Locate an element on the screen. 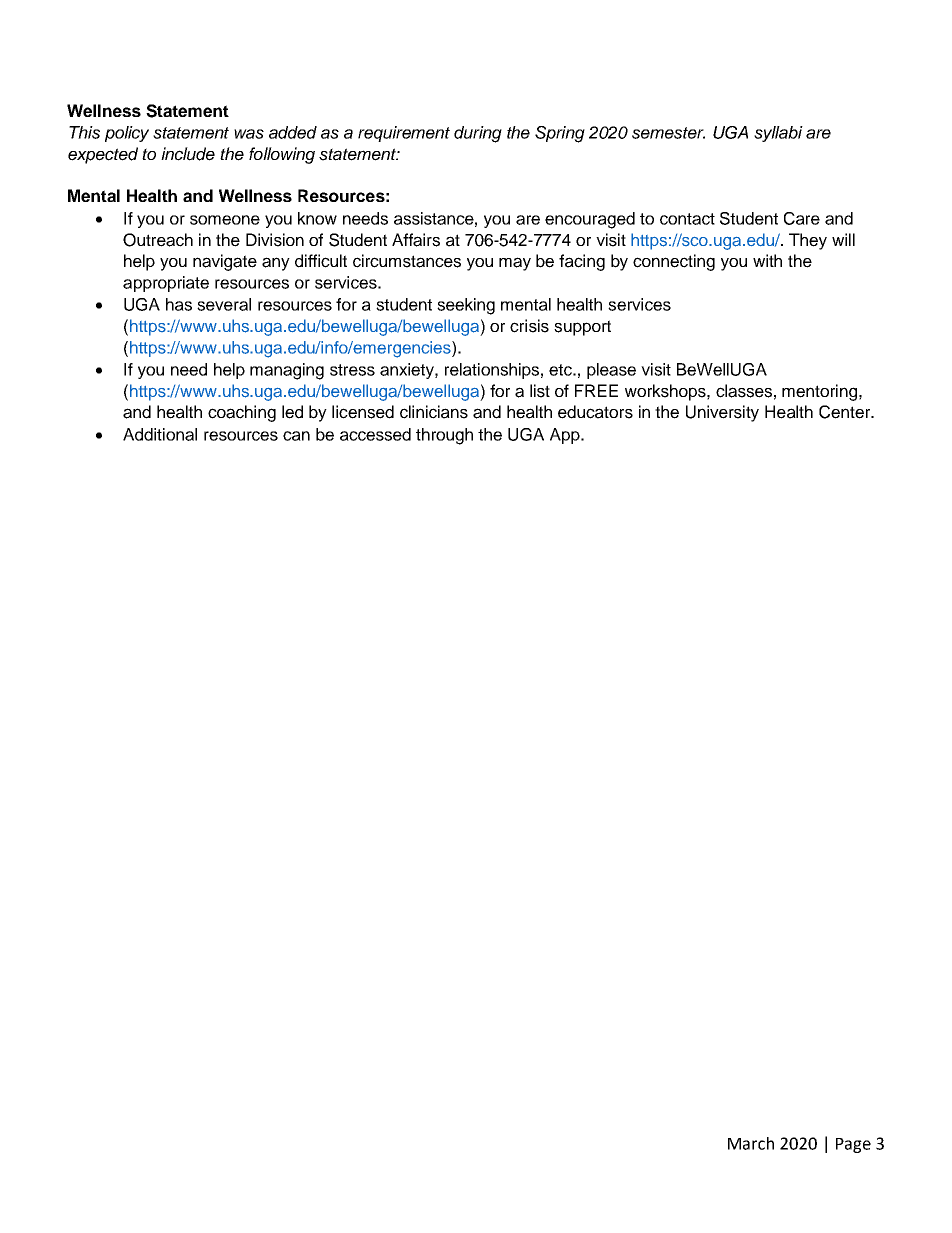 This screenshot has height=1233, width=952. March is located at coordinates (751, 1143).
